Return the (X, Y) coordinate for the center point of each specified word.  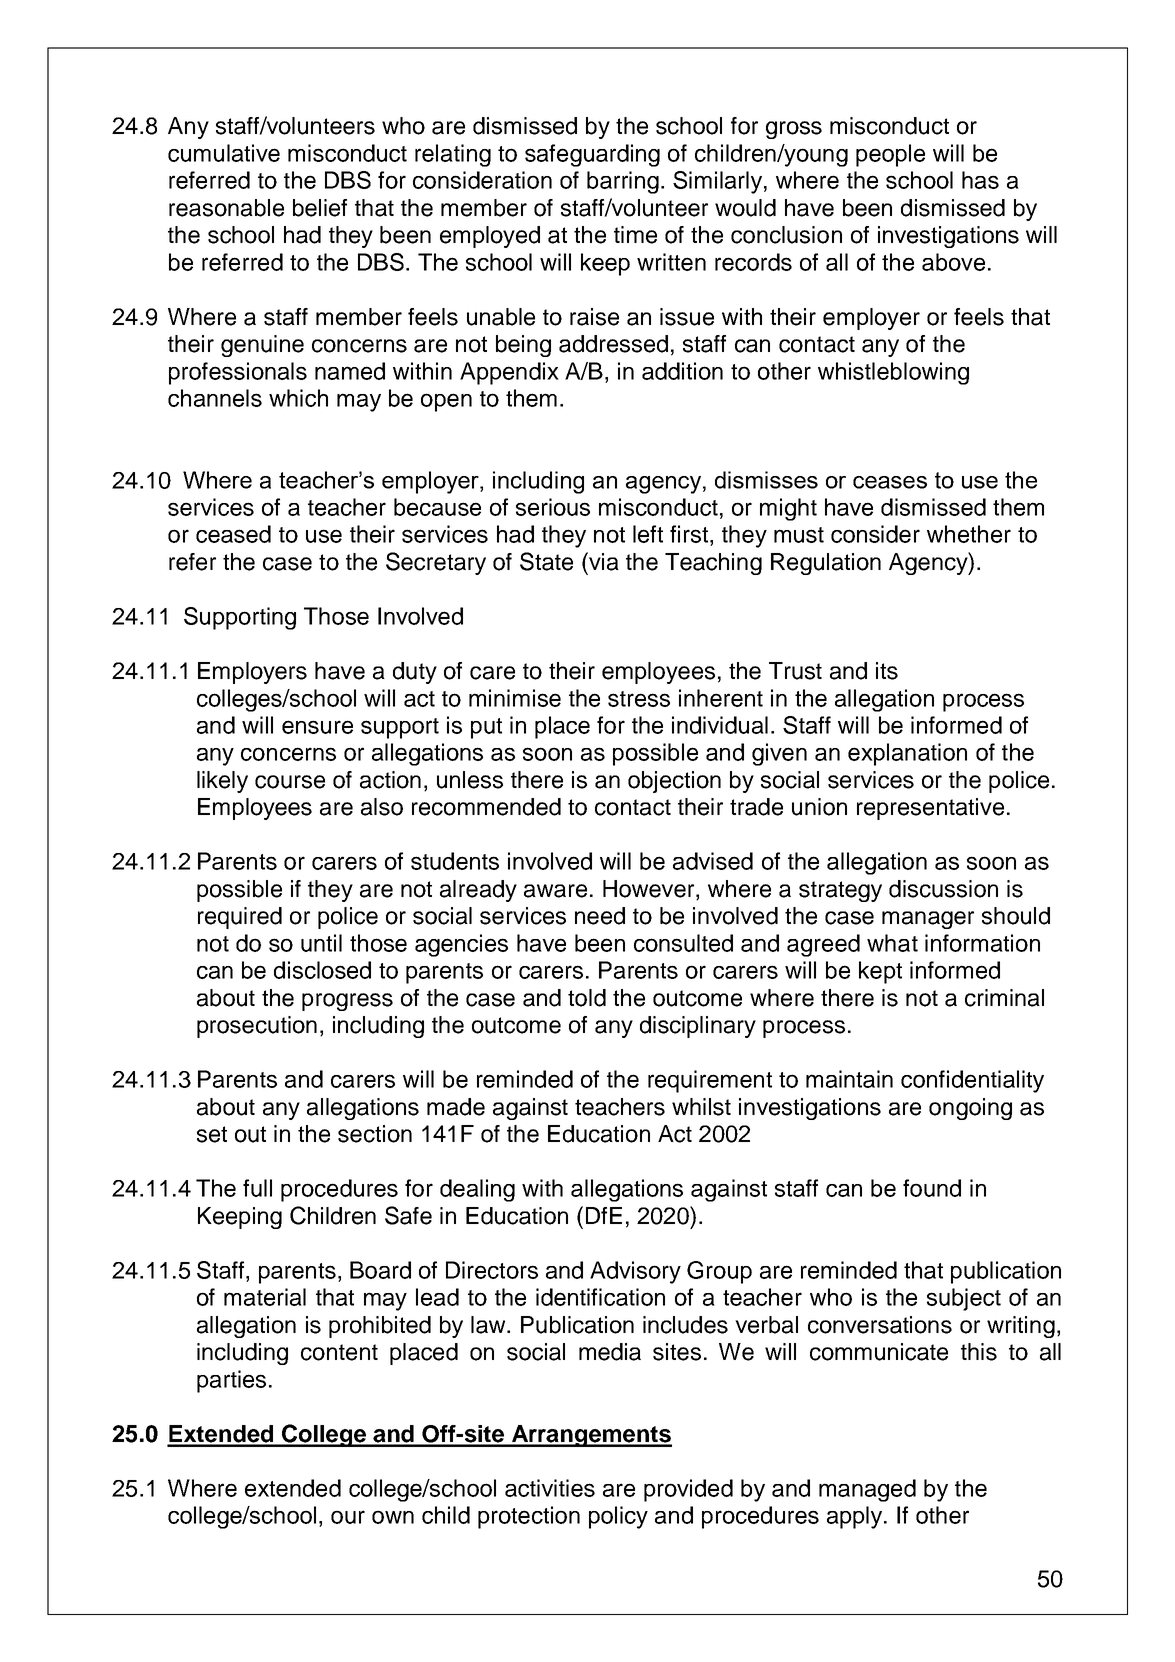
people (890, 155)
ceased (233, 534)
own (393, 1517)
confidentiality (972, 1081)
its (887, 671)
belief (320, 208)
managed (867, 1490)
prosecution (257, 1027)
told (587, 998)
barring (623, 182)
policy (618, 1517)
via (603, 561)
